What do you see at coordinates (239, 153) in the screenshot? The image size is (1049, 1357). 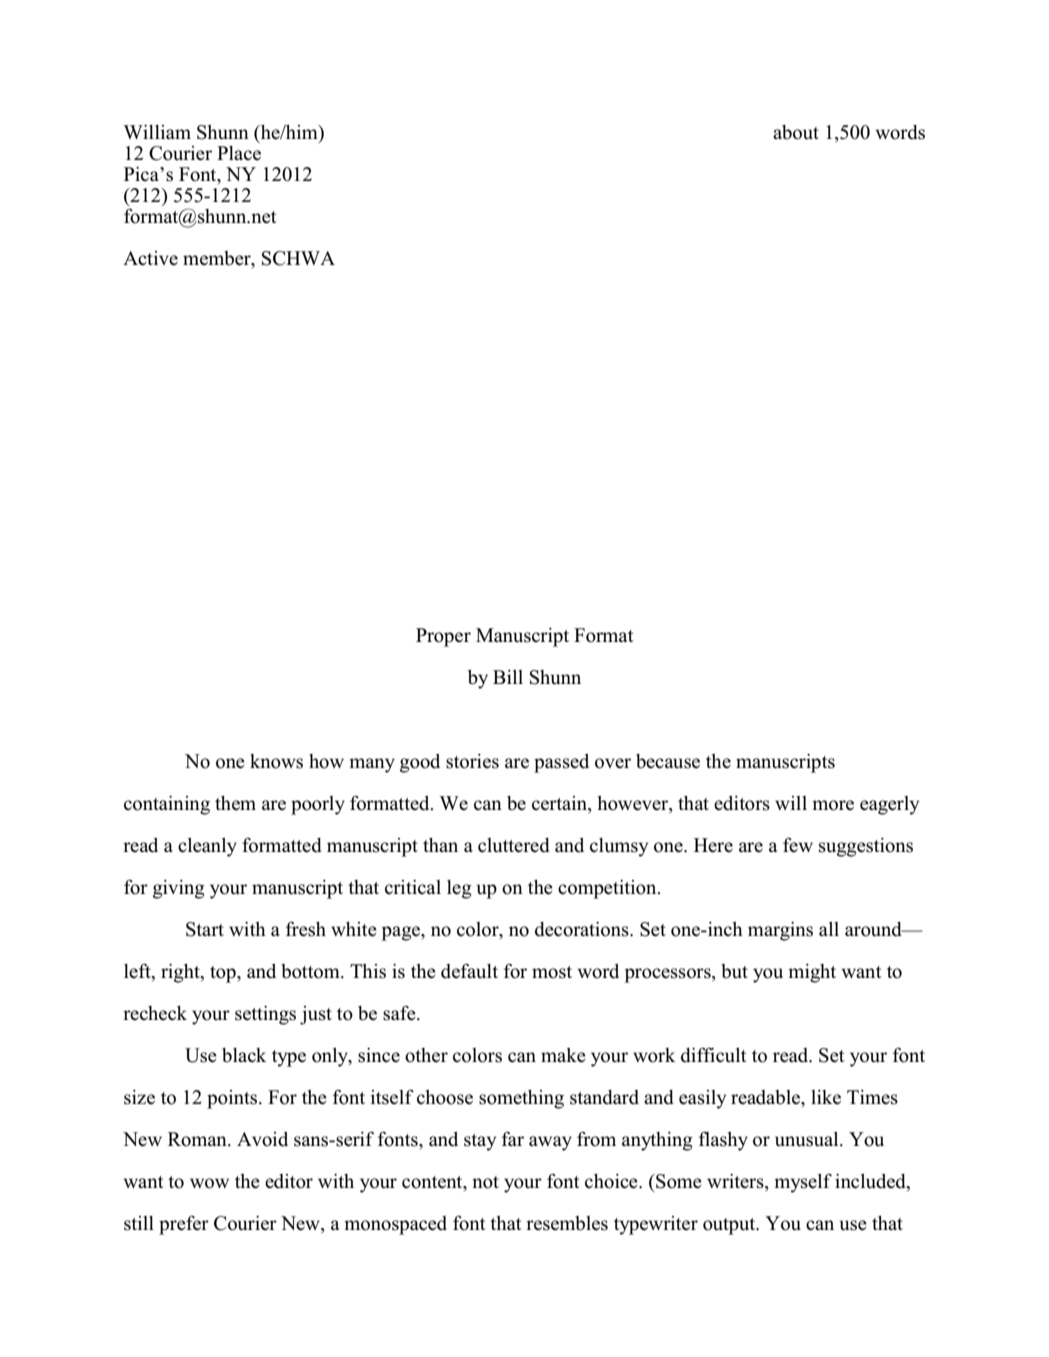 I see `Place` at bounding box center [239, 153].
